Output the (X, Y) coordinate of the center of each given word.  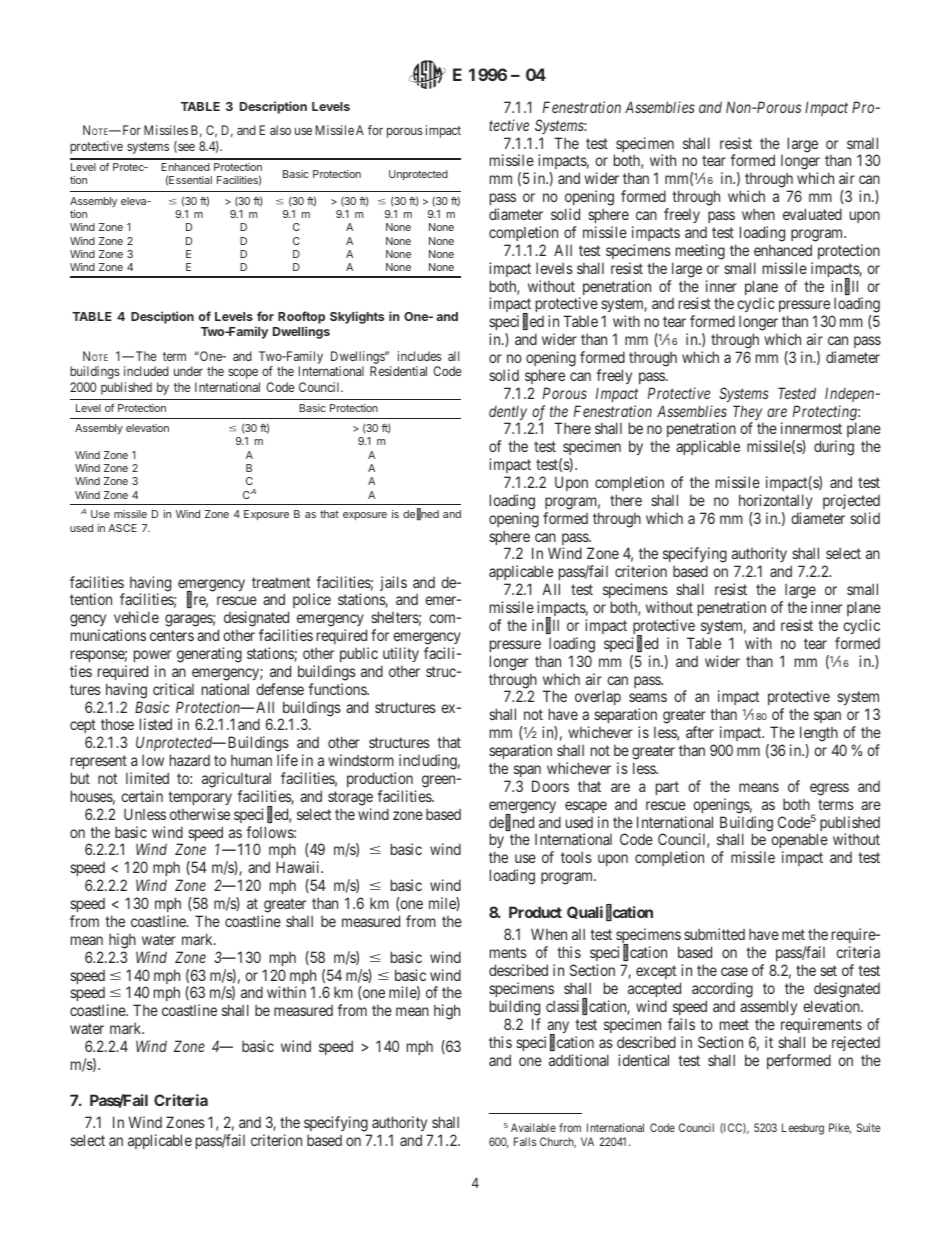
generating (209, 655)
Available (533, 1127)
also (280, 130)
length (819, 734)
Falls (525, 1141)
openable (799, 842)
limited (147, 778)
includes (420, 356)
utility (401, 654)
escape (586, 807)
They (747, 414)
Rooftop (301, 317)
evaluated (812, 214)
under (188, 371)
